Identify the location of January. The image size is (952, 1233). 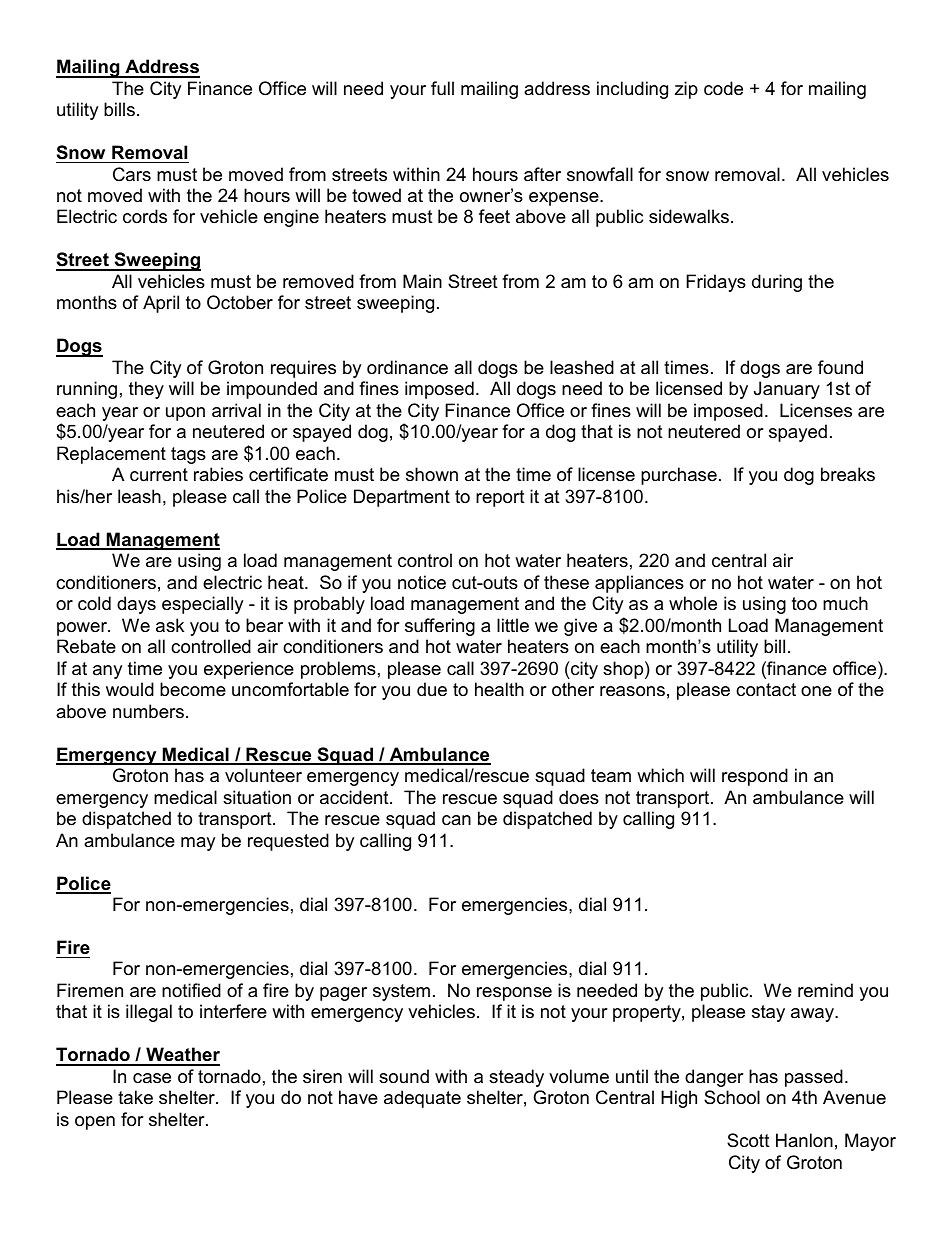
(787, 390).
